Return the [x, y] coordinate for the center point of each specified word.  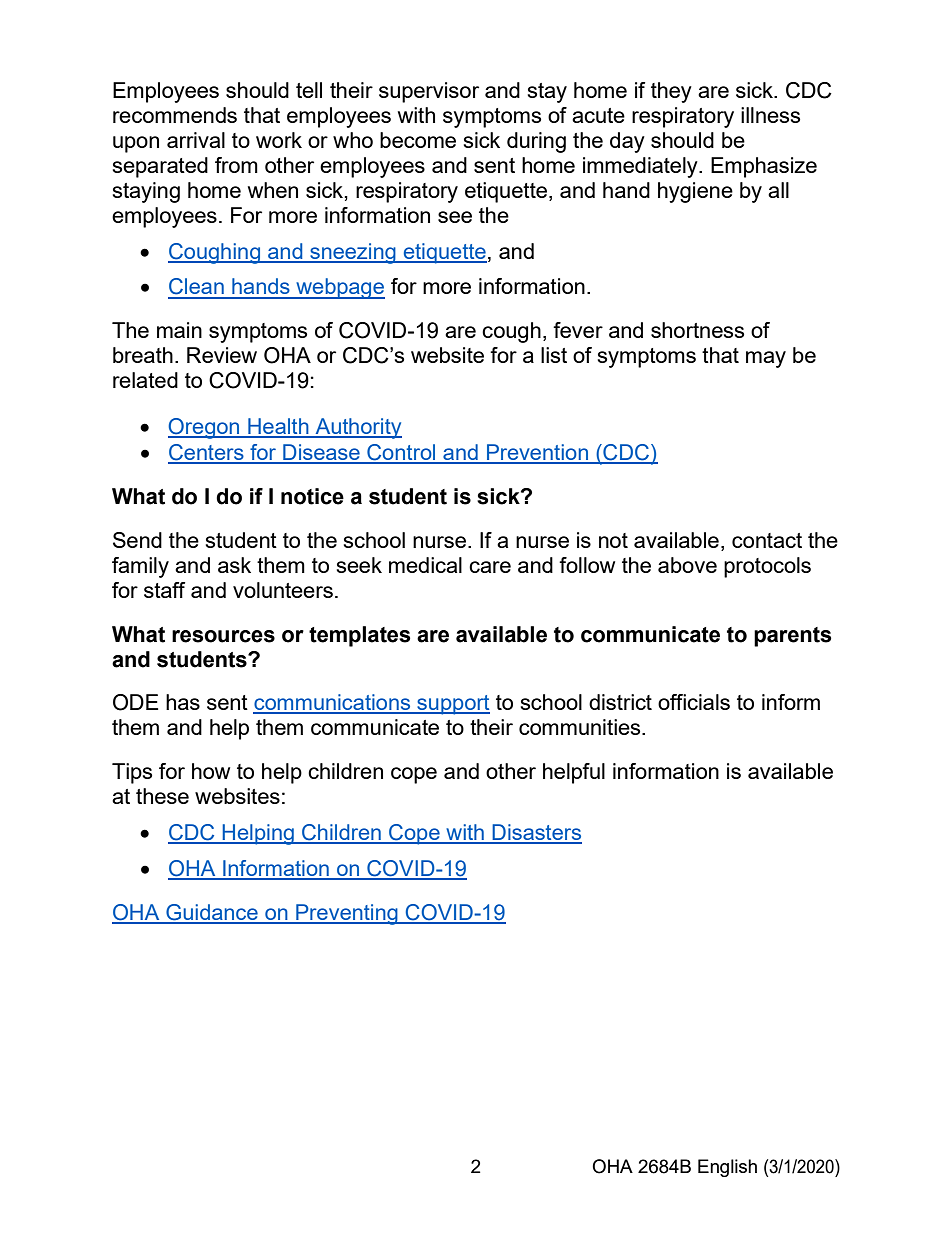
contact [767, 540]
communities [581, 727]
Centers [207, 453]
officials [694, 702]
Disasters [536, 833]
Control [401, 453]
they [671, 92]
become [418, 140]
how [211, 771]
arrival [196, 140]
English [727, 1168]
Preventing [347, 914]
